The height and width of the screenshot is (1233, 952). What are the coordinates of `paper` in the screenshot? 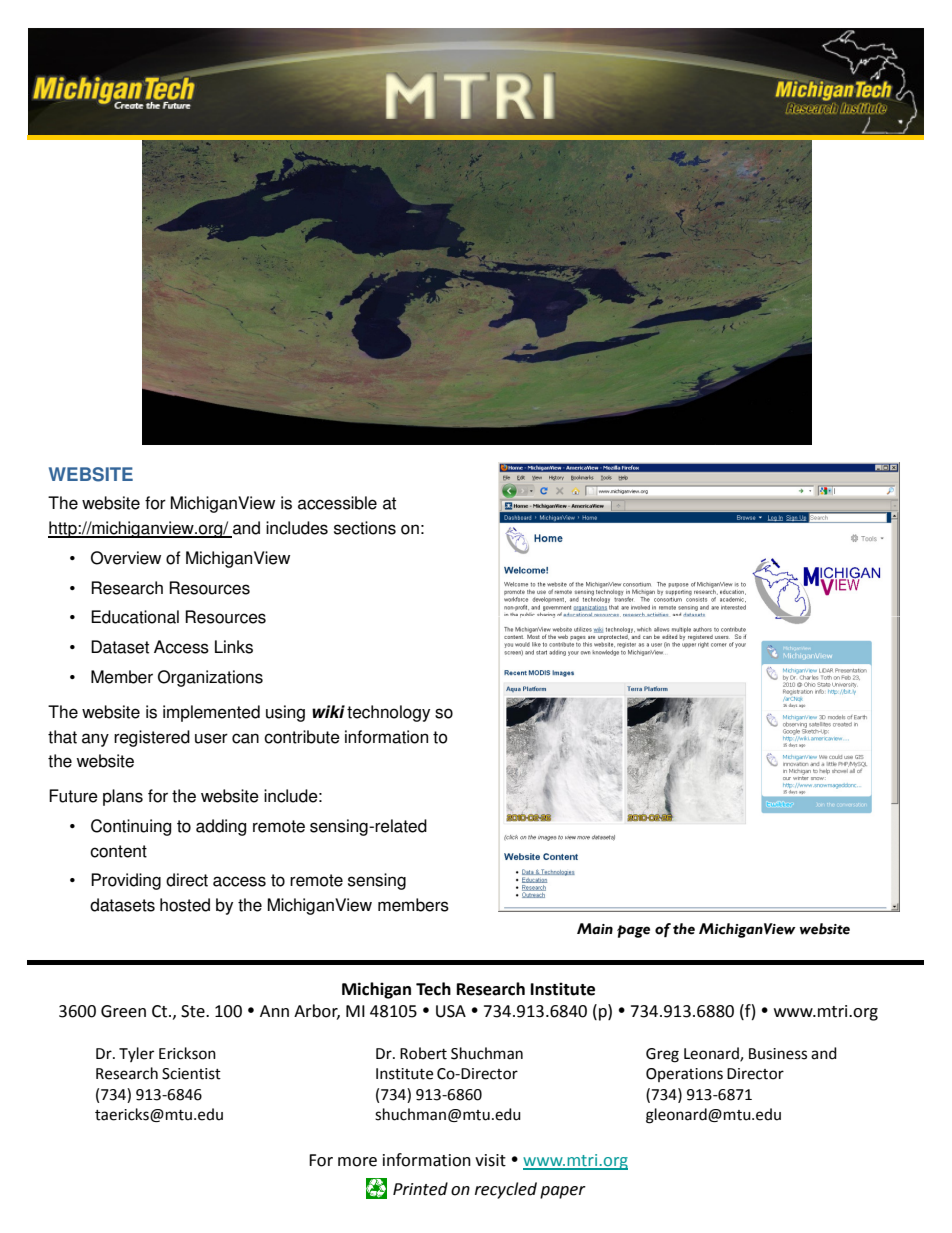 It's located at (563, 1192).
